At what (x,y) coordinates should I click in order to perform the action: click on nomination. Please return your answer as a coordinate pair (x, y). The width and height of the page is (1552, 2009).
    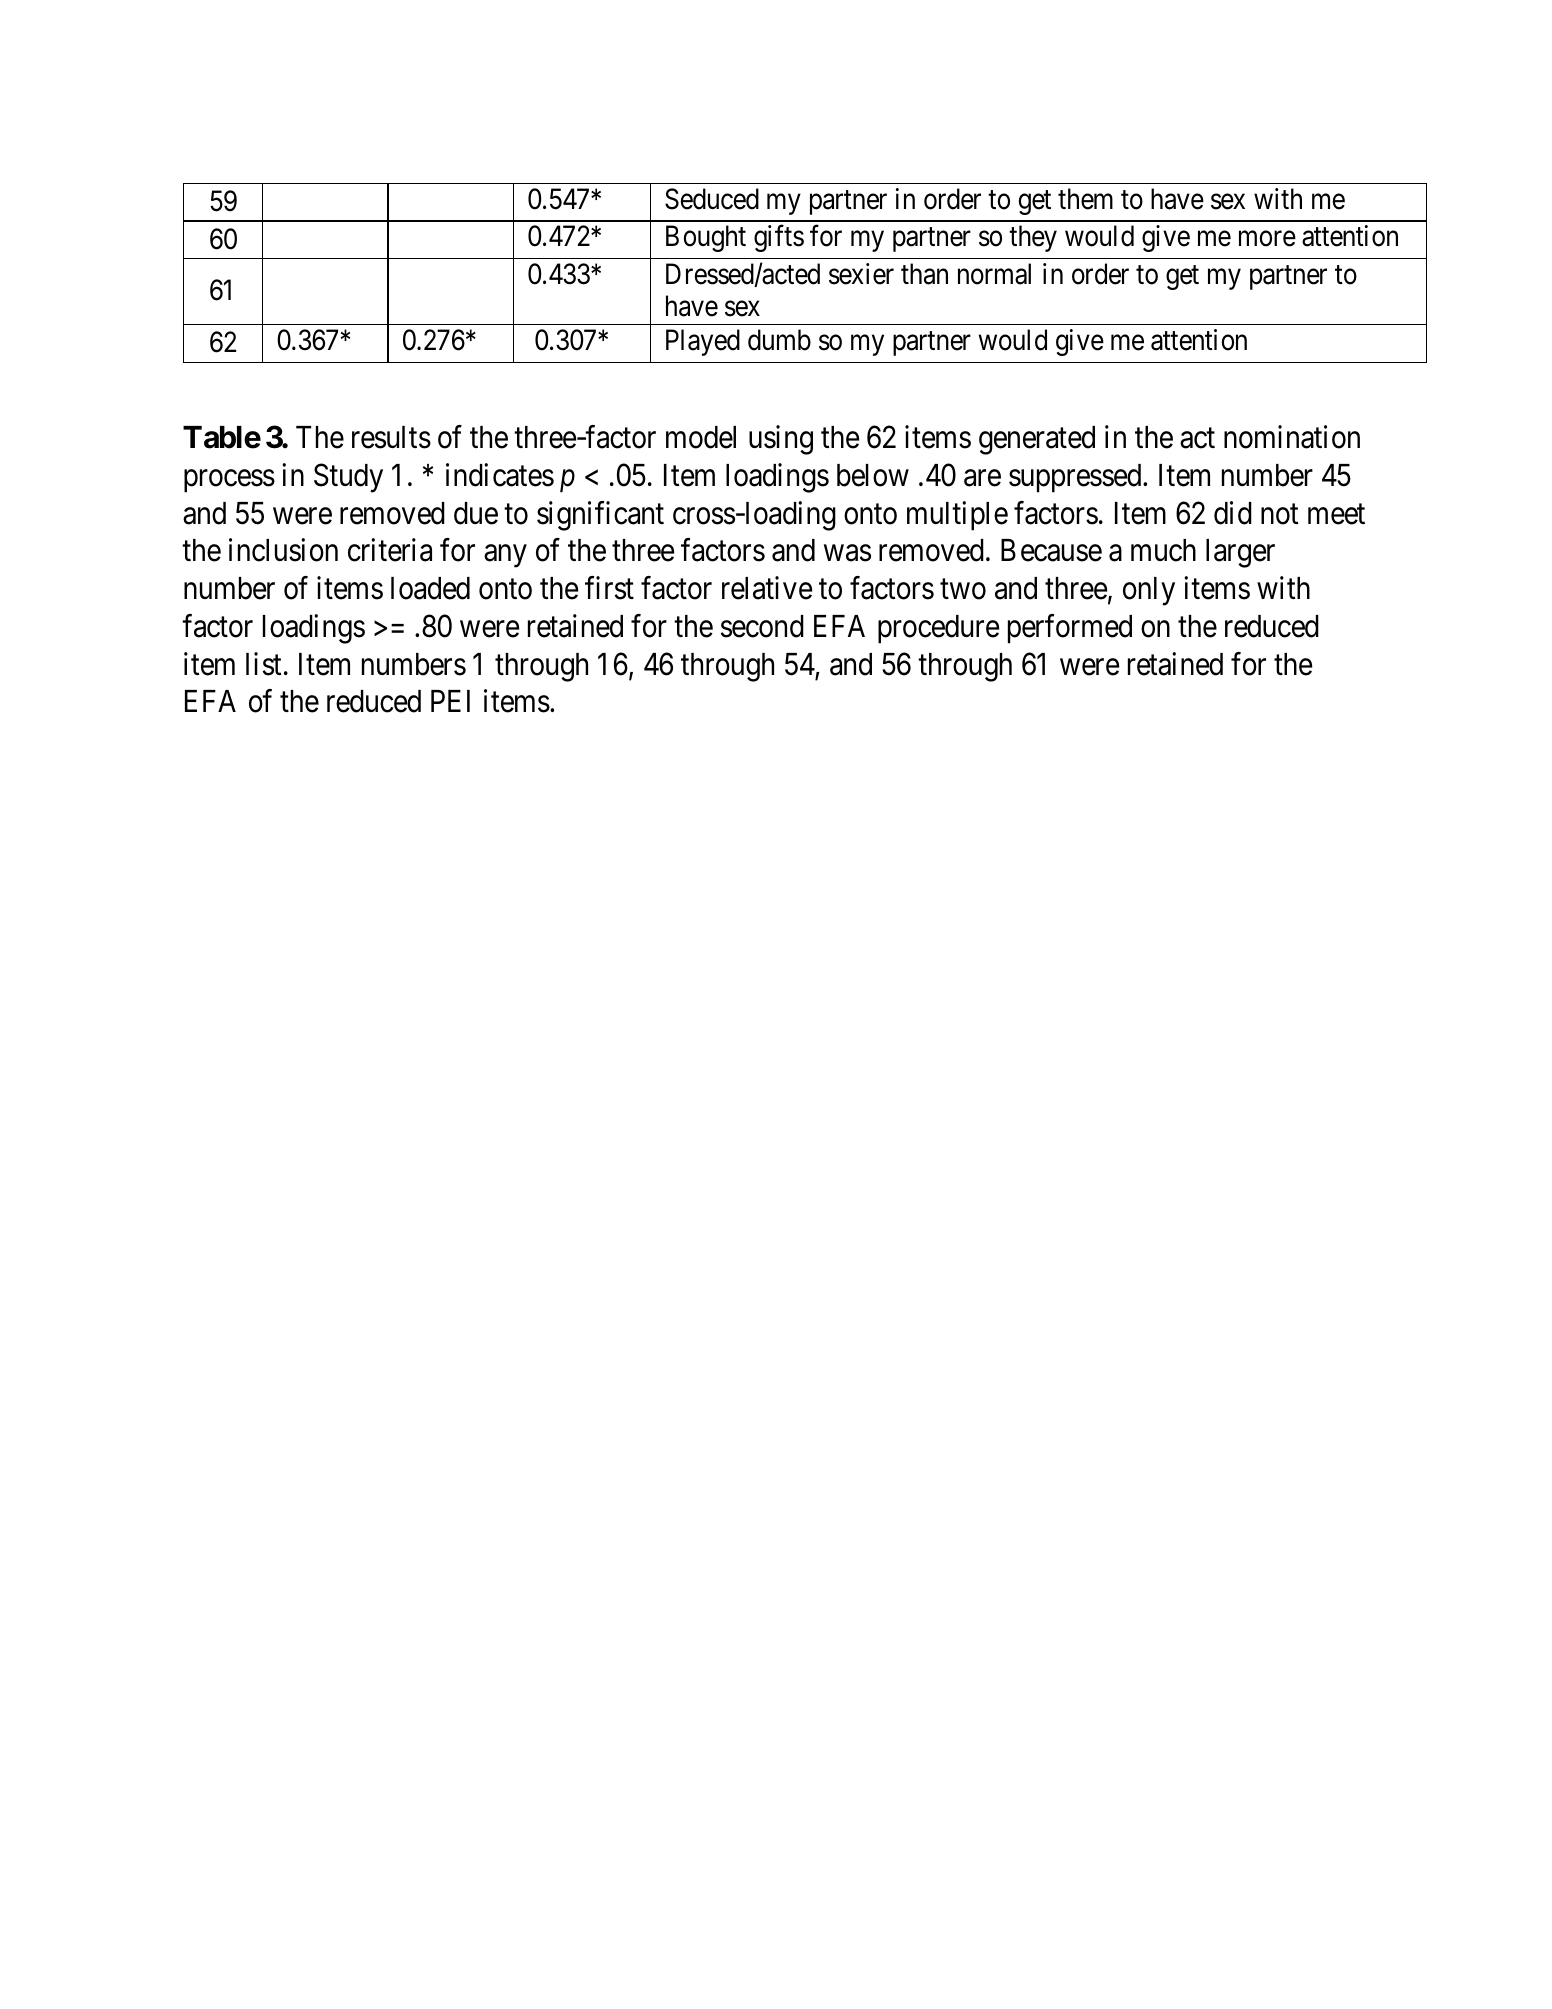
    Looking at the image, I should click on (1292, 437).
